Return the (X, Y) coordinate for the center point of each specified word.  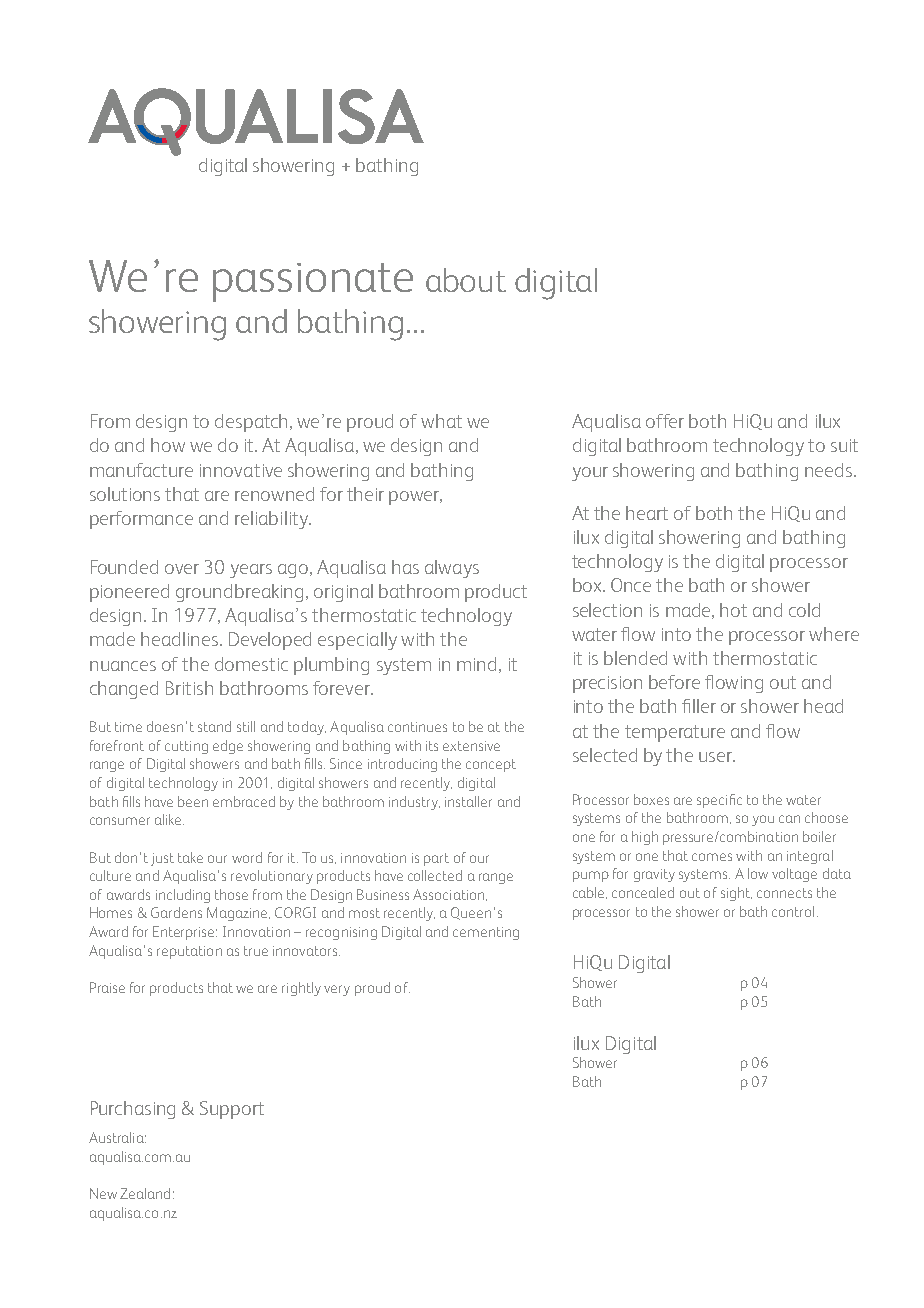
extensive (471, 746)
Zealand (145, 1193)
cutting (186, 747)
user (716, 757)
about (466, 280)
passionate (313, 282)
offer (665, 421)
